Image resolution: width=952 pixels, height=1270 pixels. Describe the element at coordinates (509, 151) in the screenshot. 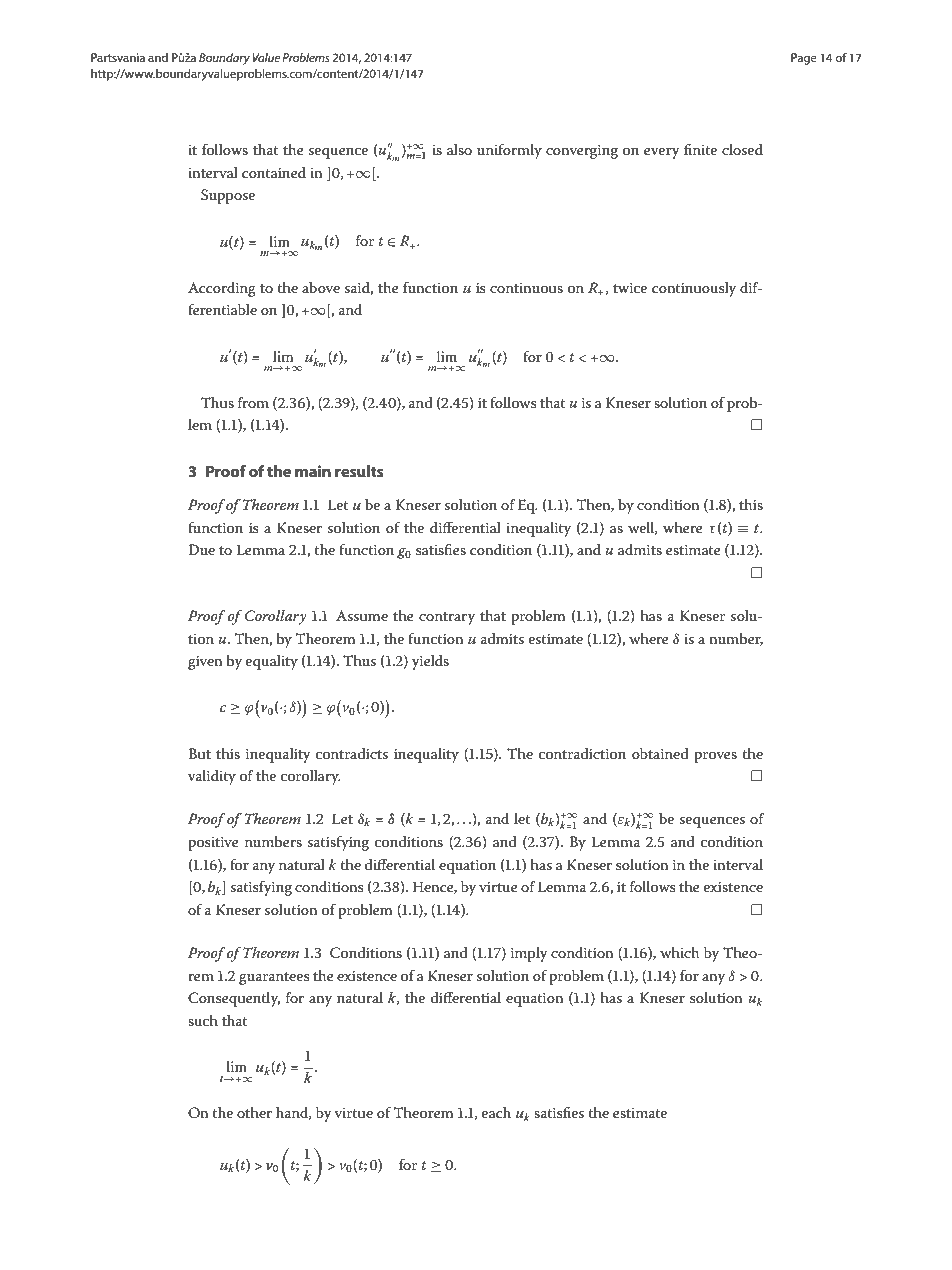

I see `uniformly` at that location.
